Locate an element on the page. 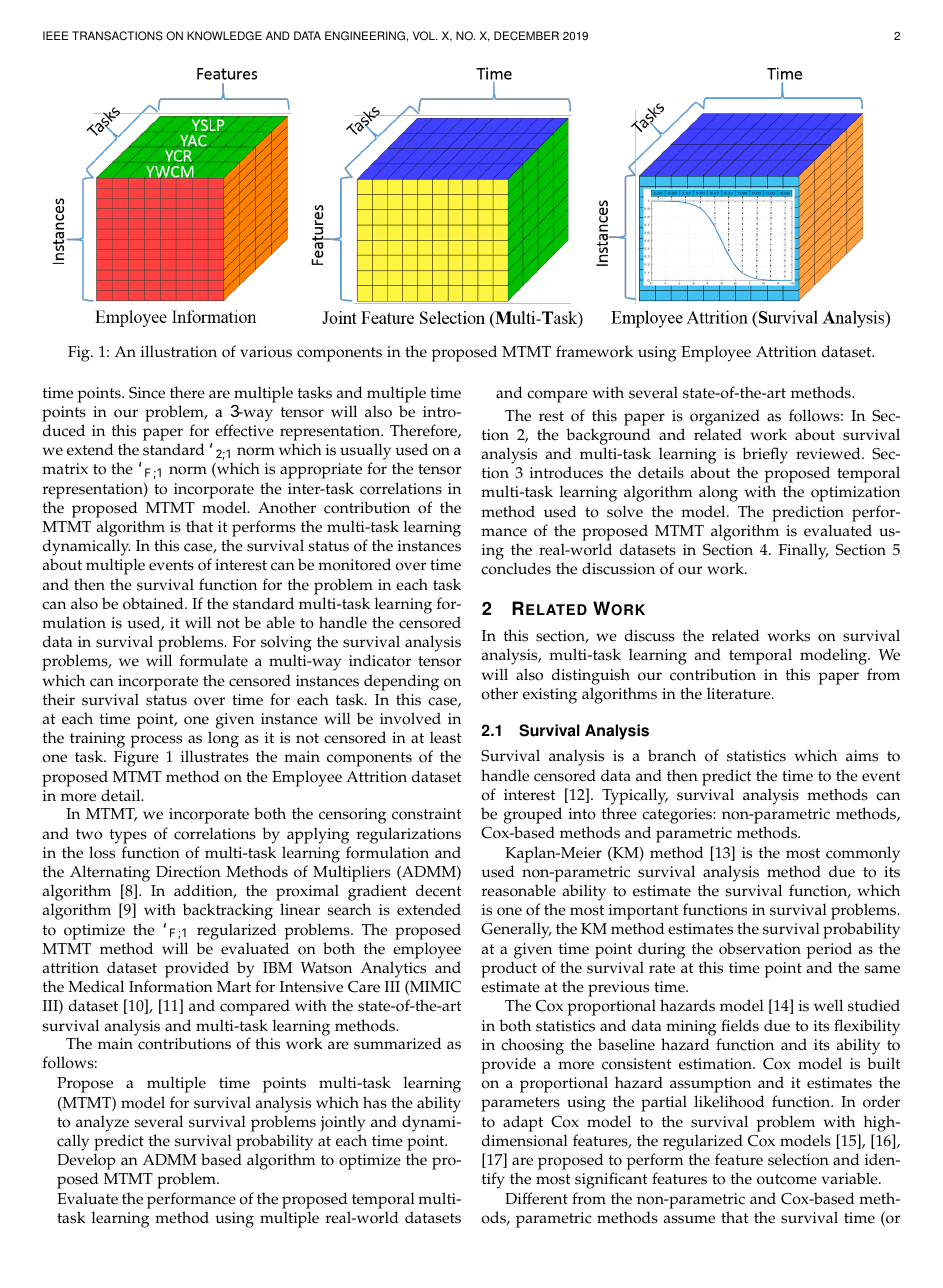 This page has width=943, height=1288. KNOWLEDGE is located at coordinates (224, 36).
